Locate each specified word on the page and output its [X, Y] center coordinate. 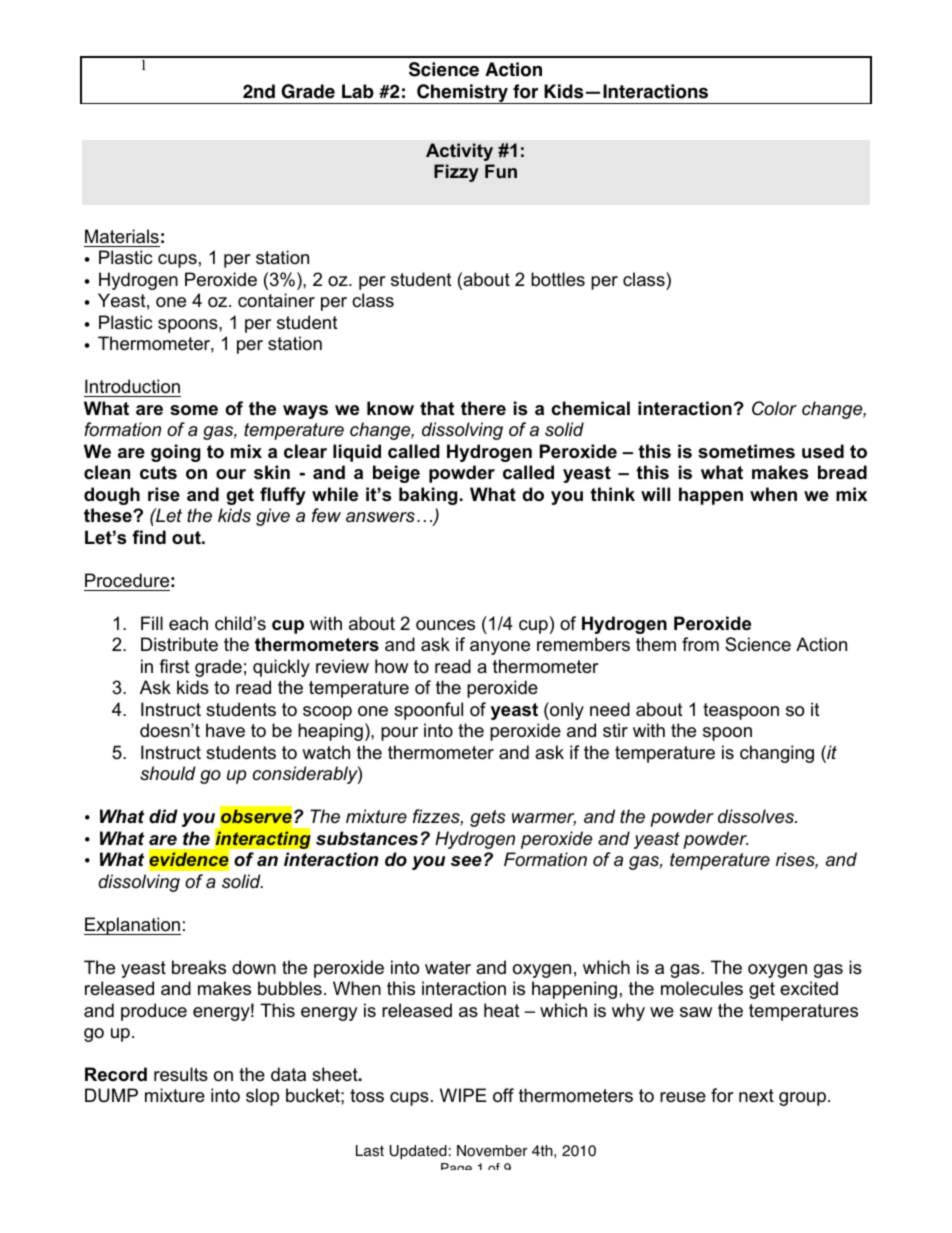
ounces [445, 625]
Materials [122, 236]
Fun [501, 171]
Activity [459, 152]
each [188, 623]
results [181, 1074]
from [700, 644]
